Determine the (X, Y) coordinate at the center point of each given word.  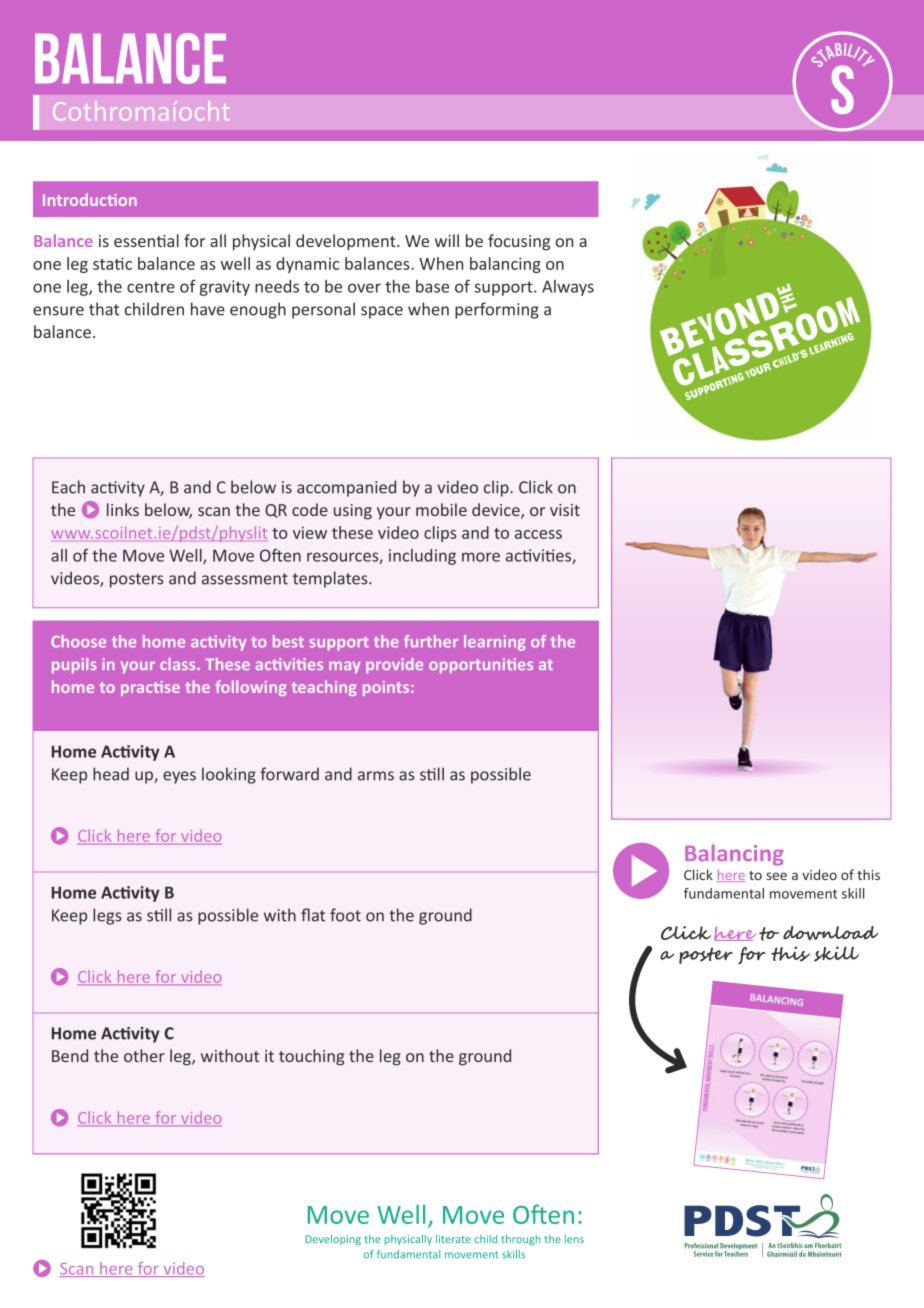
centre (151, 287)
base (432, 286)
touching (311, 1057)
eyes (179, 777)
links (123, 509)
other (144, 1055)
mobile (441, 509)
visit (565, 510)
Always (568, 288)
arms (376, 776)
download (830, 933)
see (777, 876)
